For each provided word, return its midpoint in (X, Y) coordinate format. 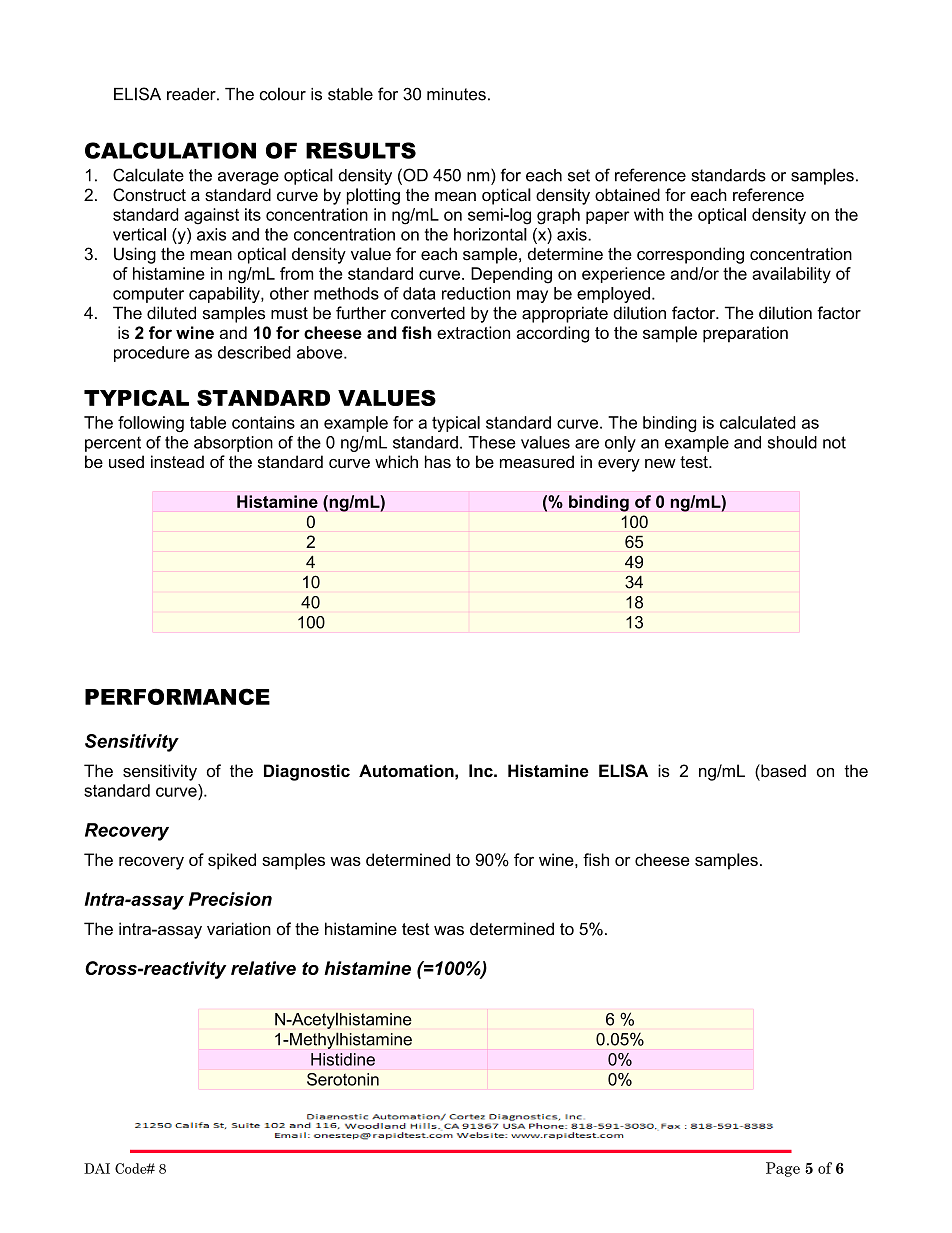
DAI (97, 1168)
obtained (627, 195)
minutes (456, 94)
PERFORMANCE (177, 696)
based (782, 770)
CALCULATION (170, 150)
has (438, 461)
